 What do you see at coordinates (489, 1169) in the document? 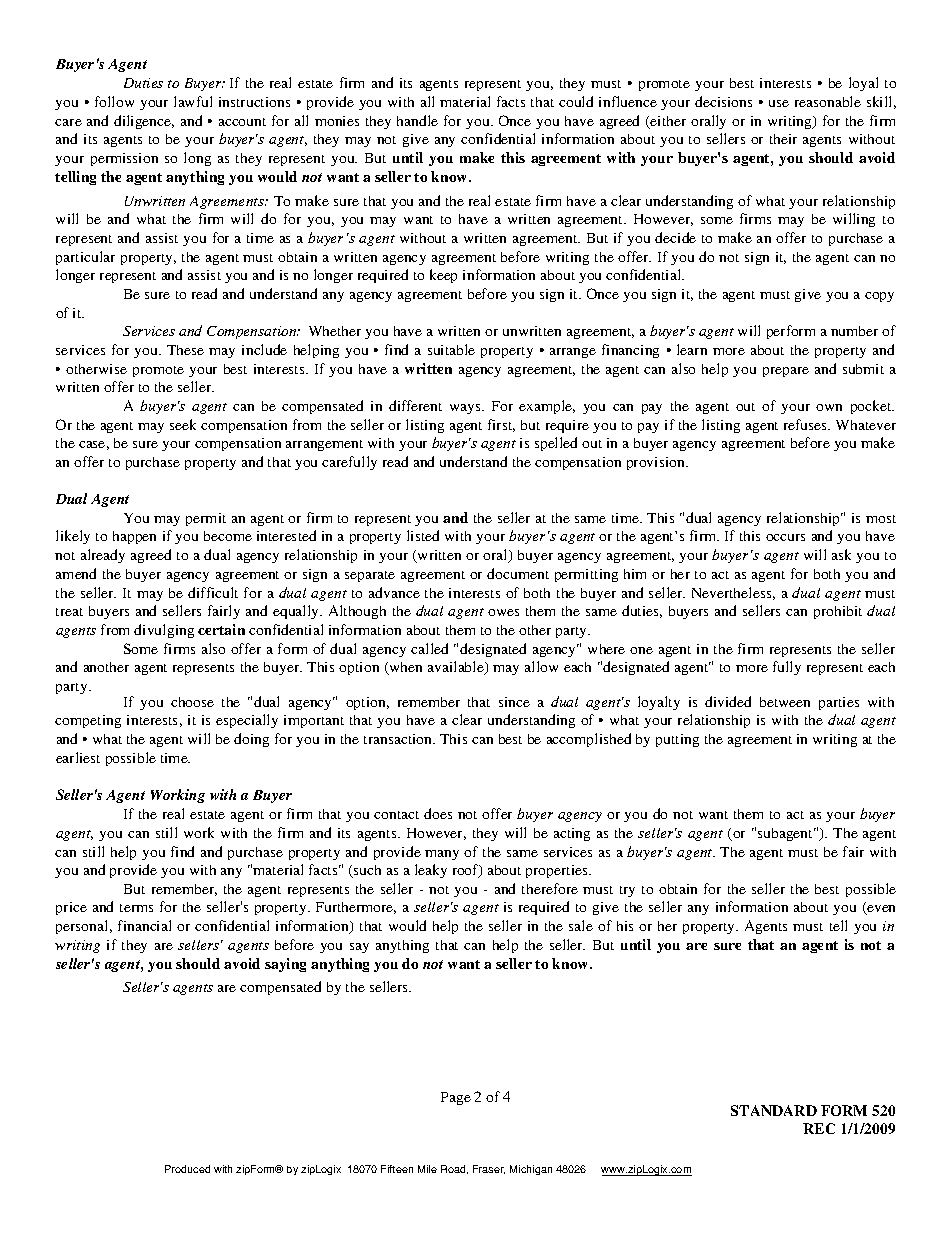
I see `Fraser` at bounding box center [489, 1169].
